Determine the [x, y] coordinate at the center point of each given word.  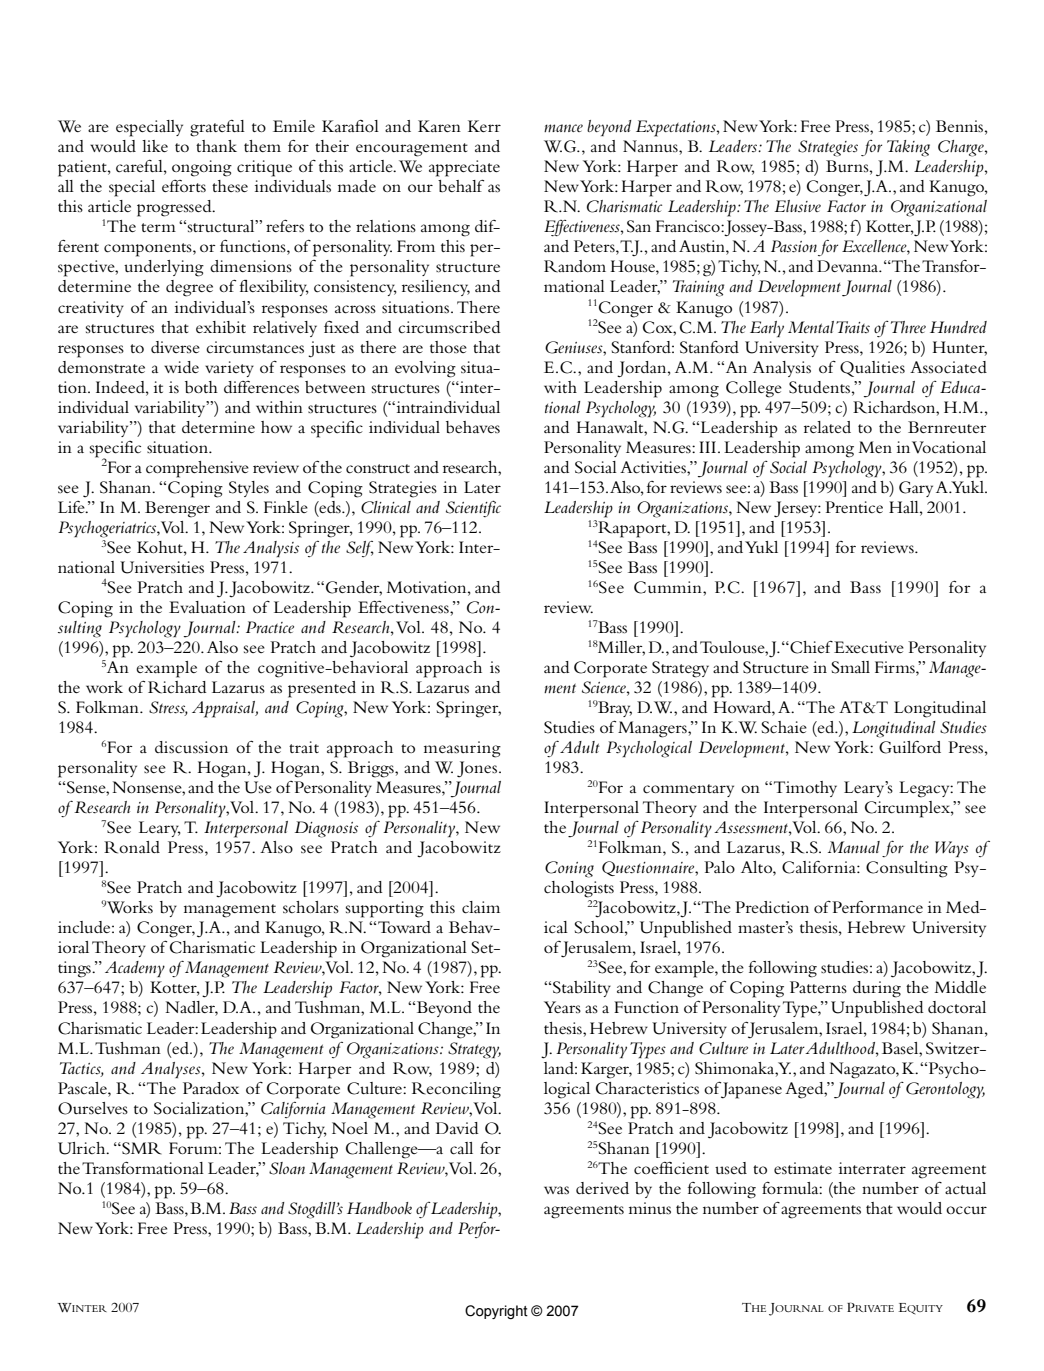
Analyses [172, 1070]
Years [562, 1007]
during [877, 989]
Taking [908, 148]
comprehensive [197, 469]
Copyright [496, 1312]
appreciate [464, 168]
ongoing [202, 168]
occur [966, 1210]
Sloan [287, 1168]
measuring [462, 749]
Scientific [473, 508]
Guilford [910, 747]
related [827, 427]
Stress [168, 708]
